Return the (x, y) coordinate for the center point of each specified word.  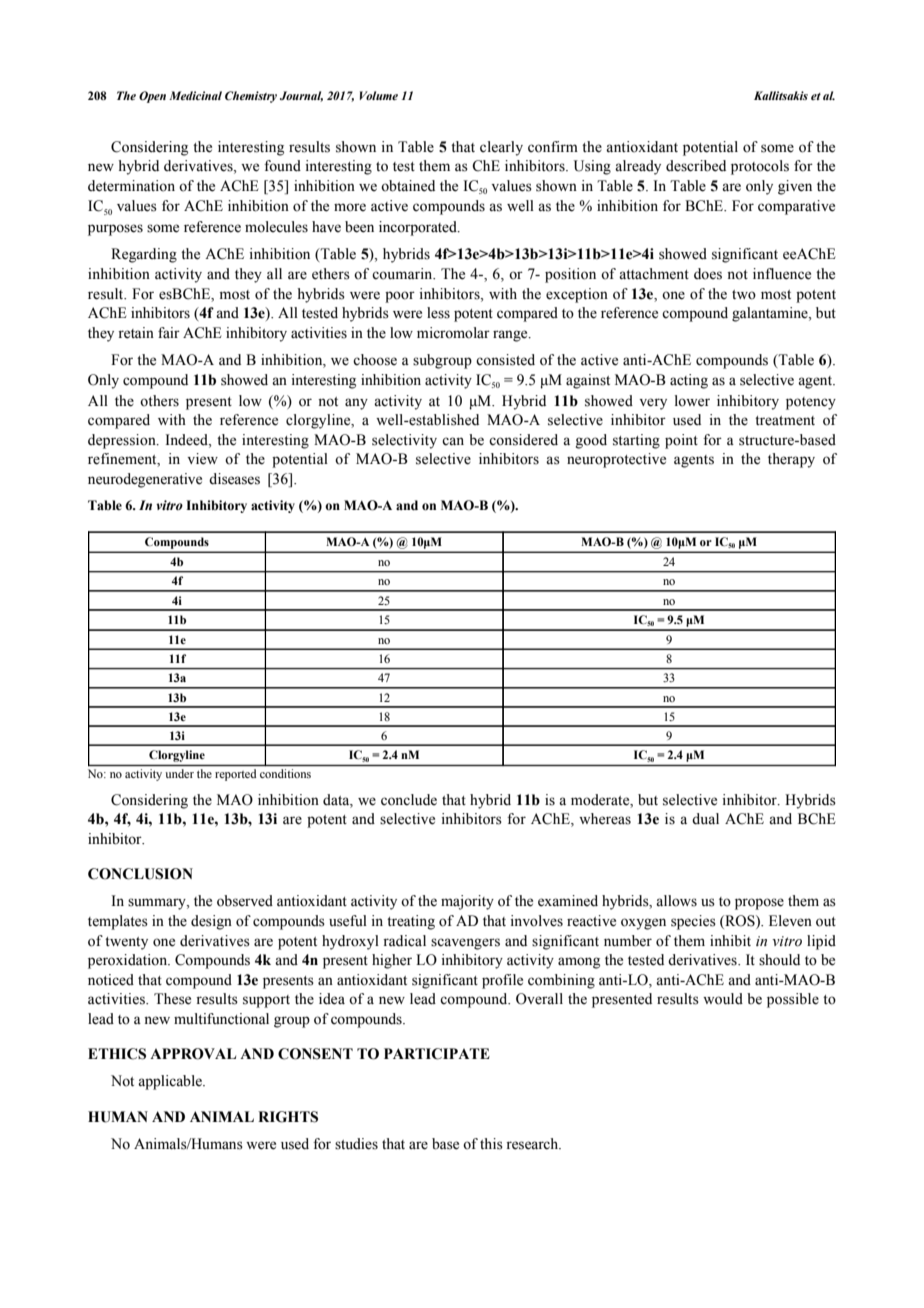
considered (523, 440)
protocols (760, 167)
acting (689, 381)
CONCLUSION (140, 874)
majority (467, 902)
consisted (505, 360)
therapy (791, 460)
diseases (234, 479)
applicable (171, 1082)
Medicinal (195, 95)
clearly (501, 148)
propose (759, 904)
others (159, 401)
